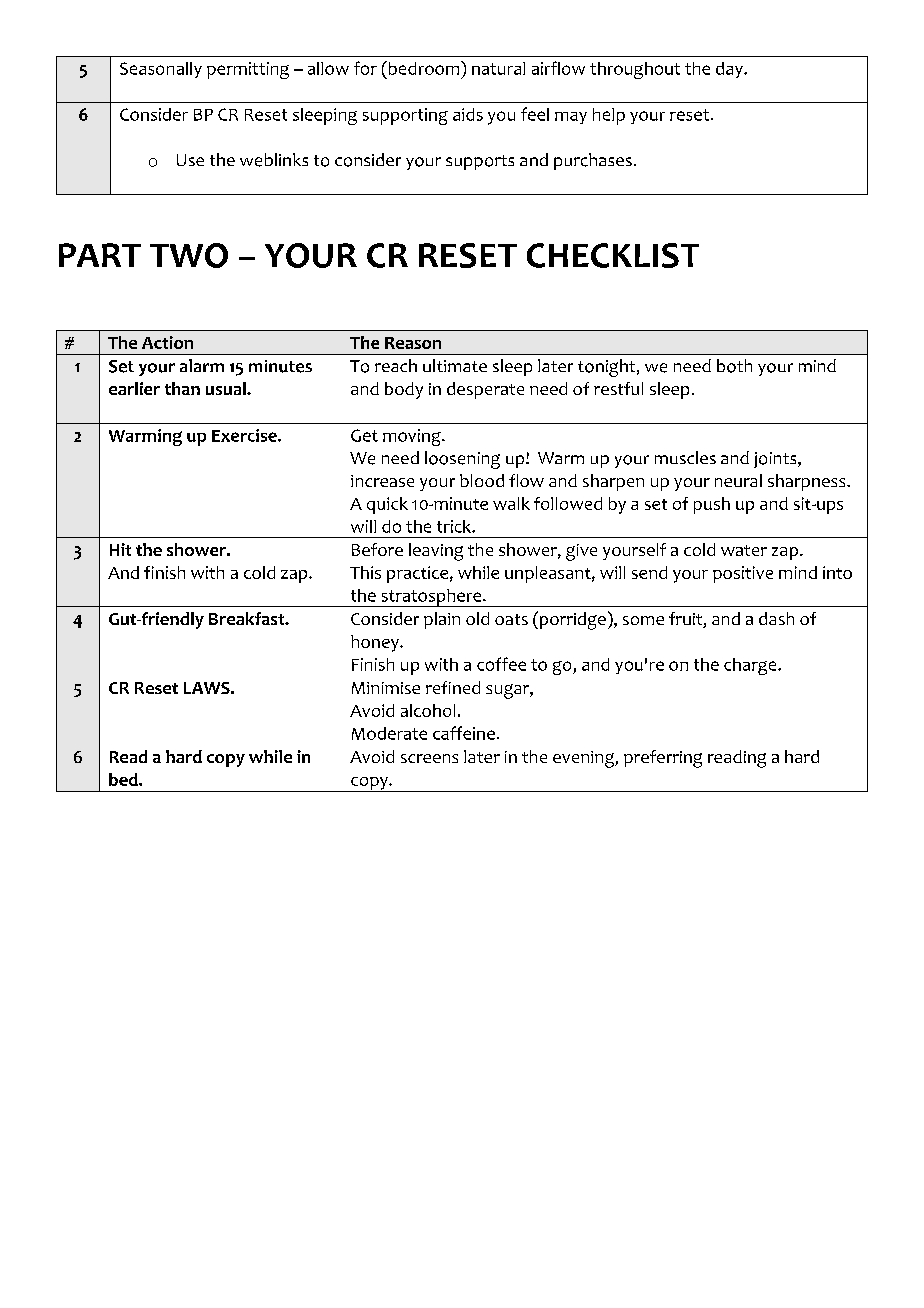  I want to click on Moderate, so click(389, 733).
